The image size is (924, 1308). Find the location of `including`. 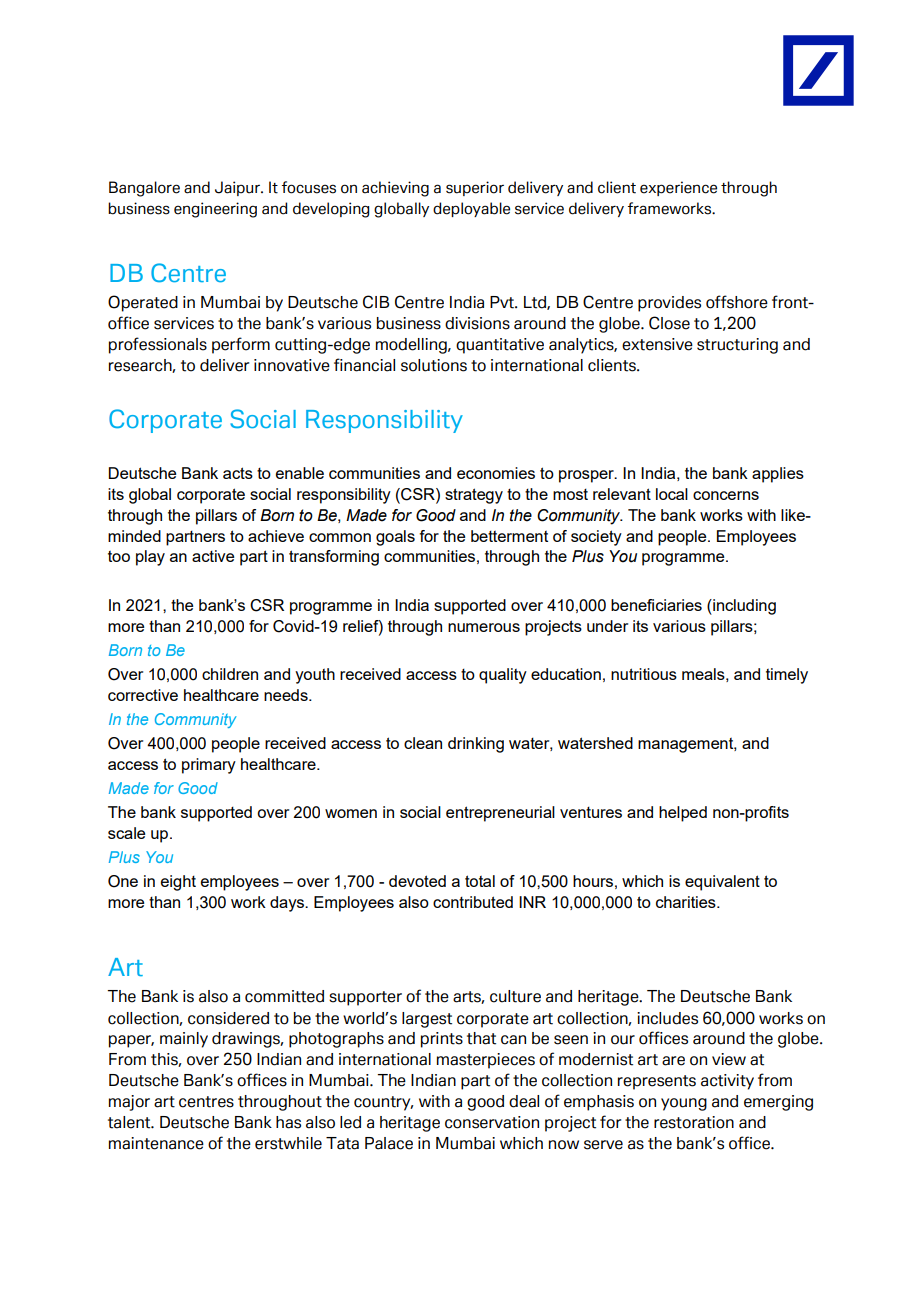

including is located at coordinates (743, 607).
